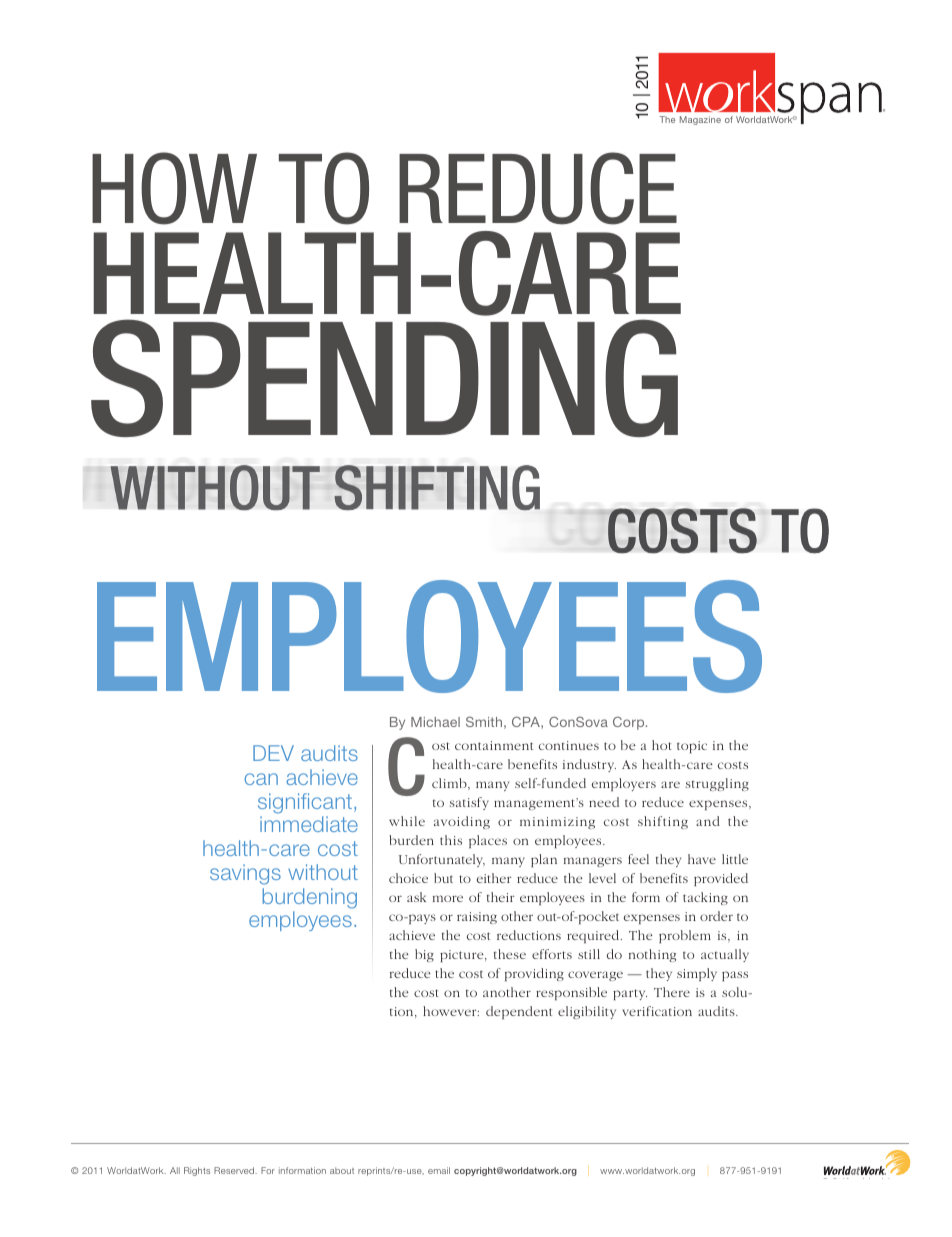 The width and height of the screenshot is (952, 1237). What do you see at coordinates (384, 378) in the screenshot?
I see `Spending` at bounding box center [384, 378].
